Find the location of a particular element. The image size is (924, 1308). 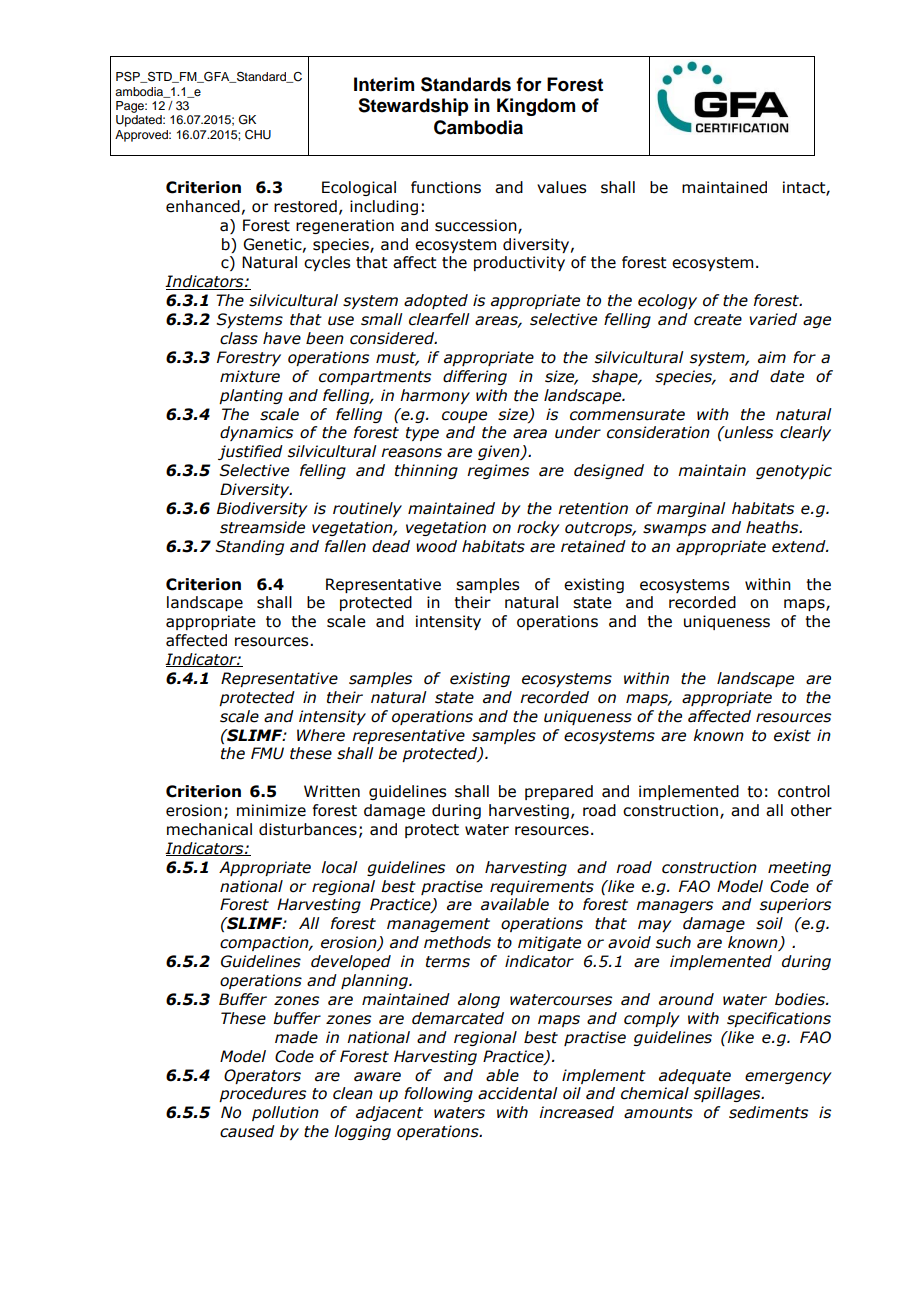

control is located at coordinates (804, 791).
